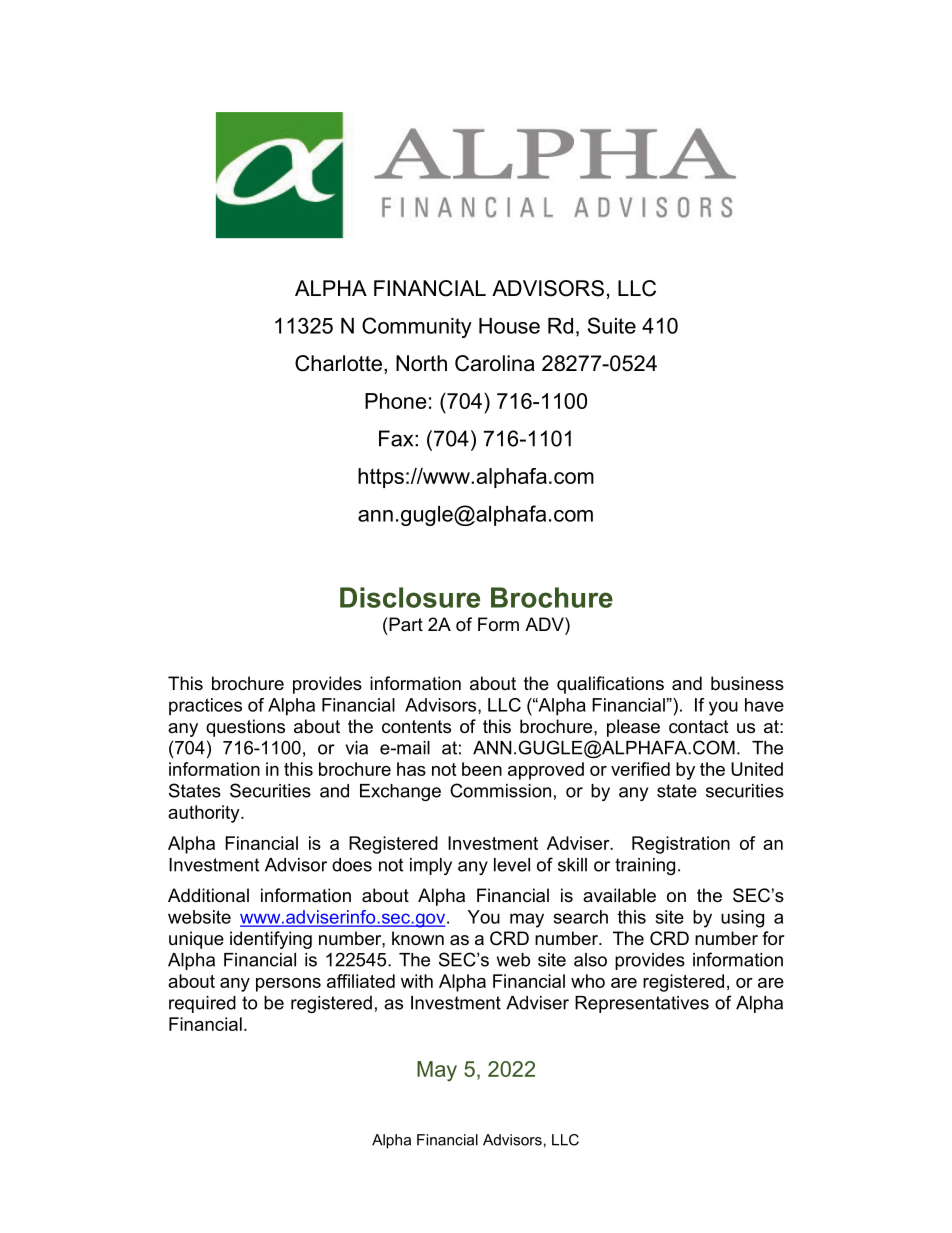  I want to click on Suite, so click(612, 325).
